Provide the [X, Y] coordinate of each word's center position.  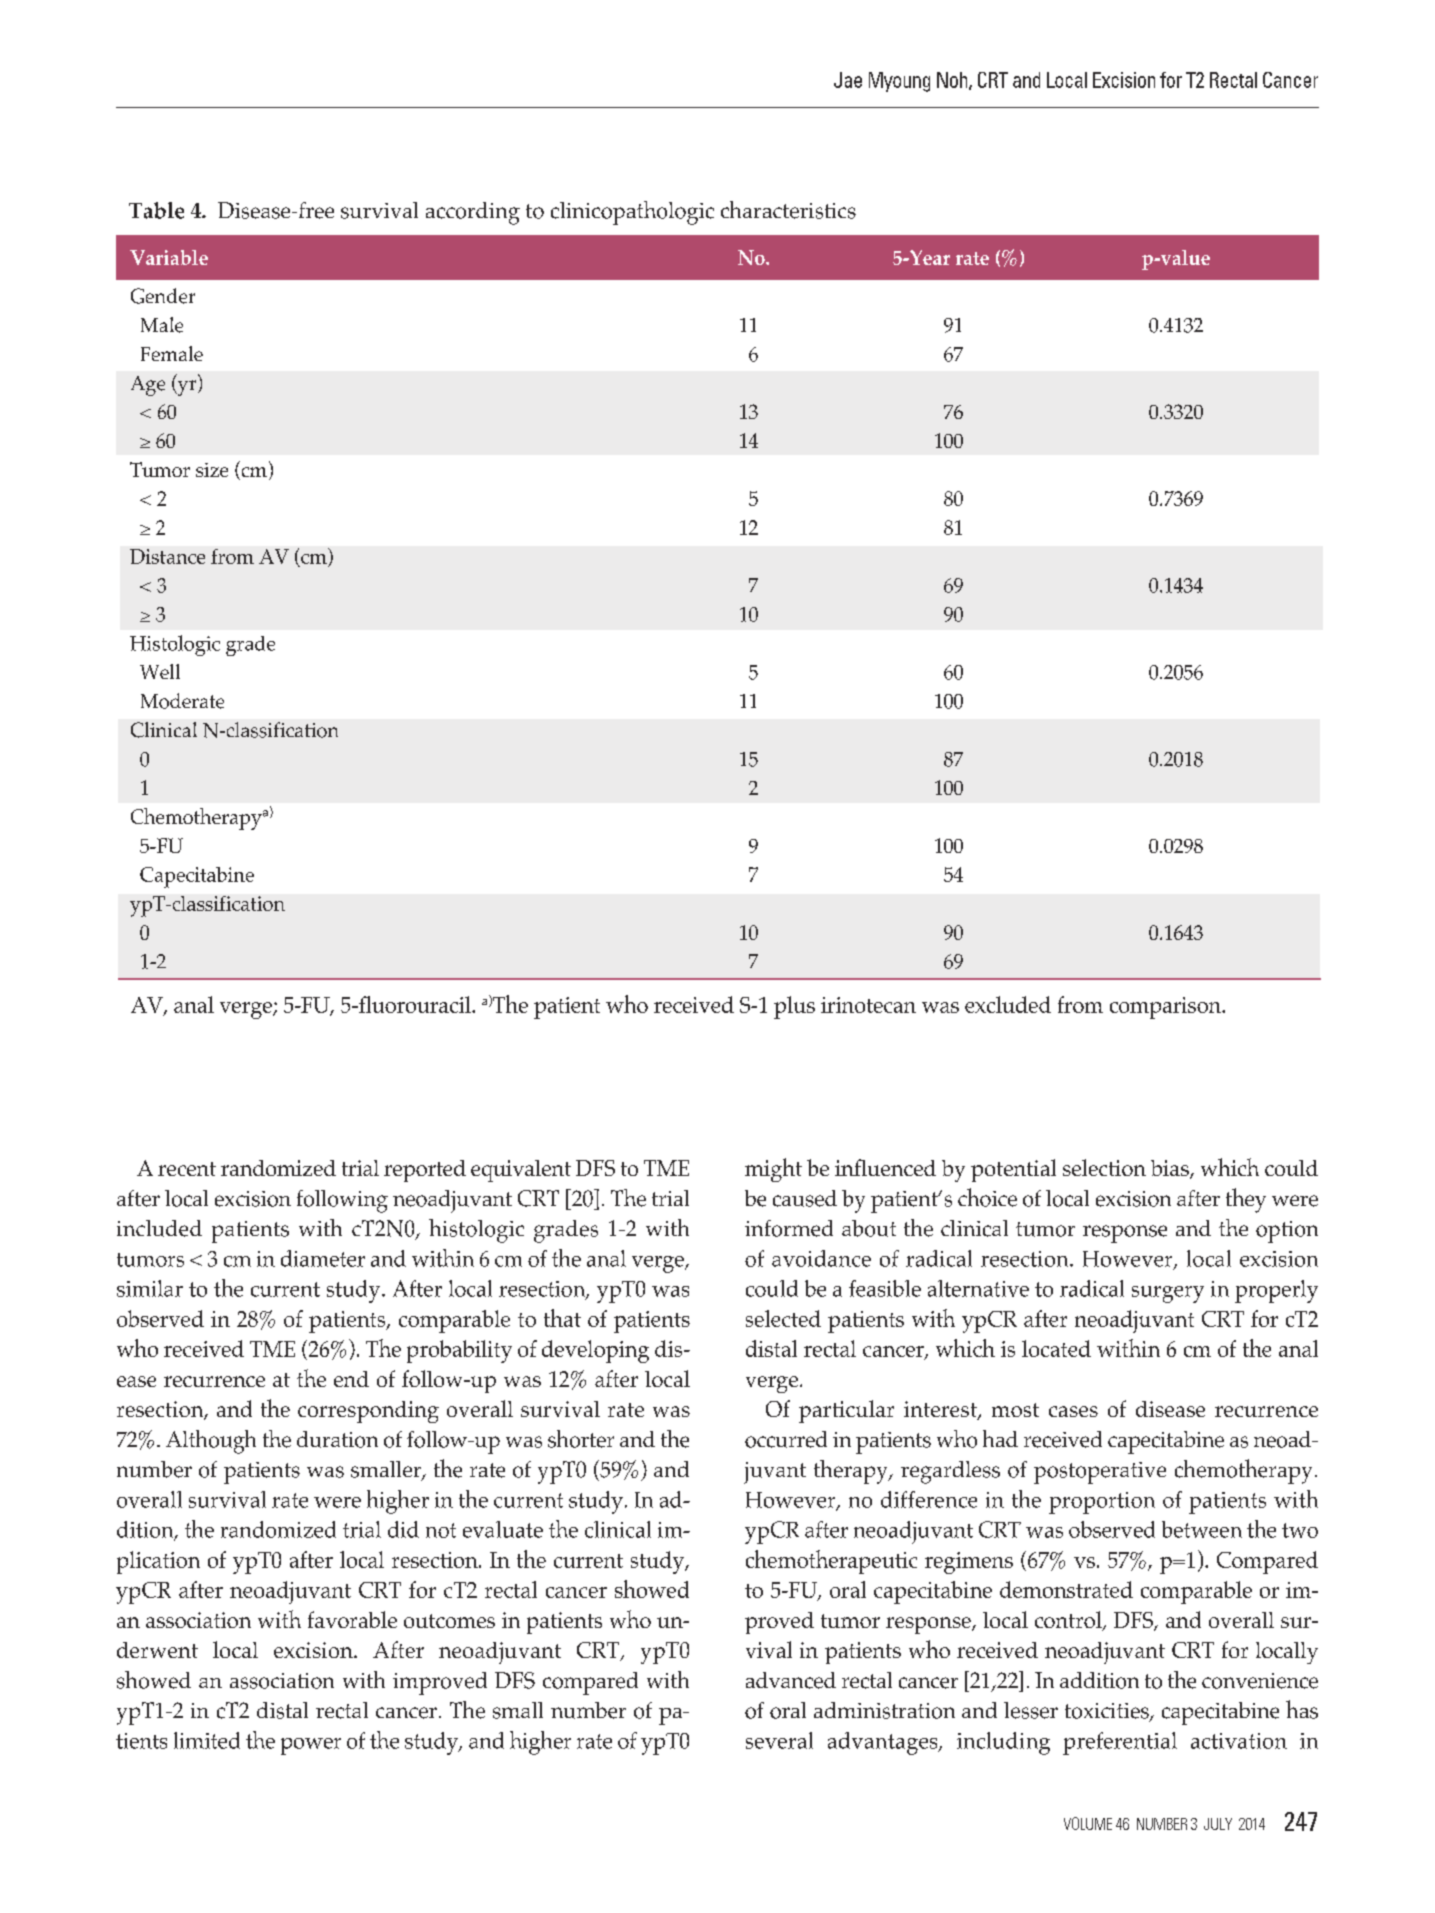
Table [156, 210]
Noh [953, 81]
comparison [1166, 1008]
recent [187, 1169]
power [311, 1746]
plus [794, 1007]
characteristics [788, 210]
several [779, 1740]
